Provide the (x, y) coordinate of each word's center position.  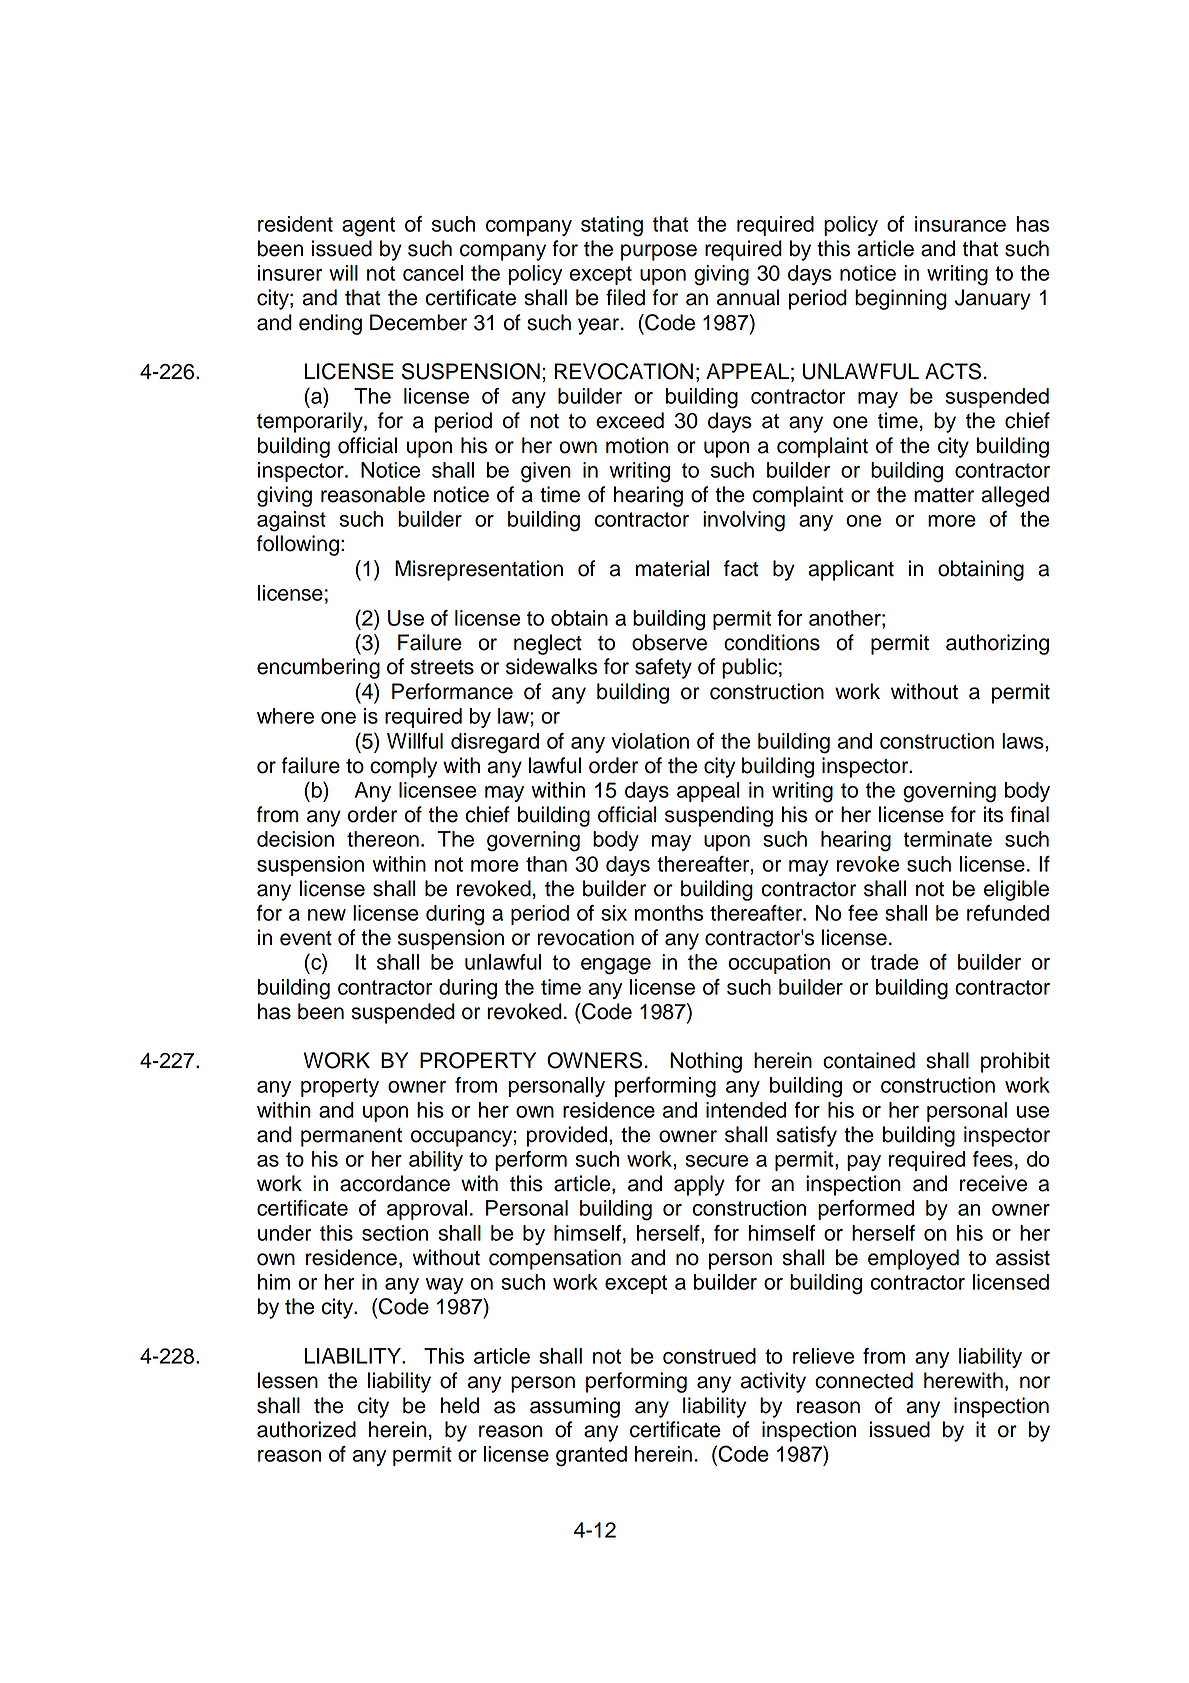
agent (368, 227)
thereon (383, 839)
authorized (306, 1429)
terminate (947, 839)
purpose (659, 252)
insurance (960, 224)
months (669, 913)
